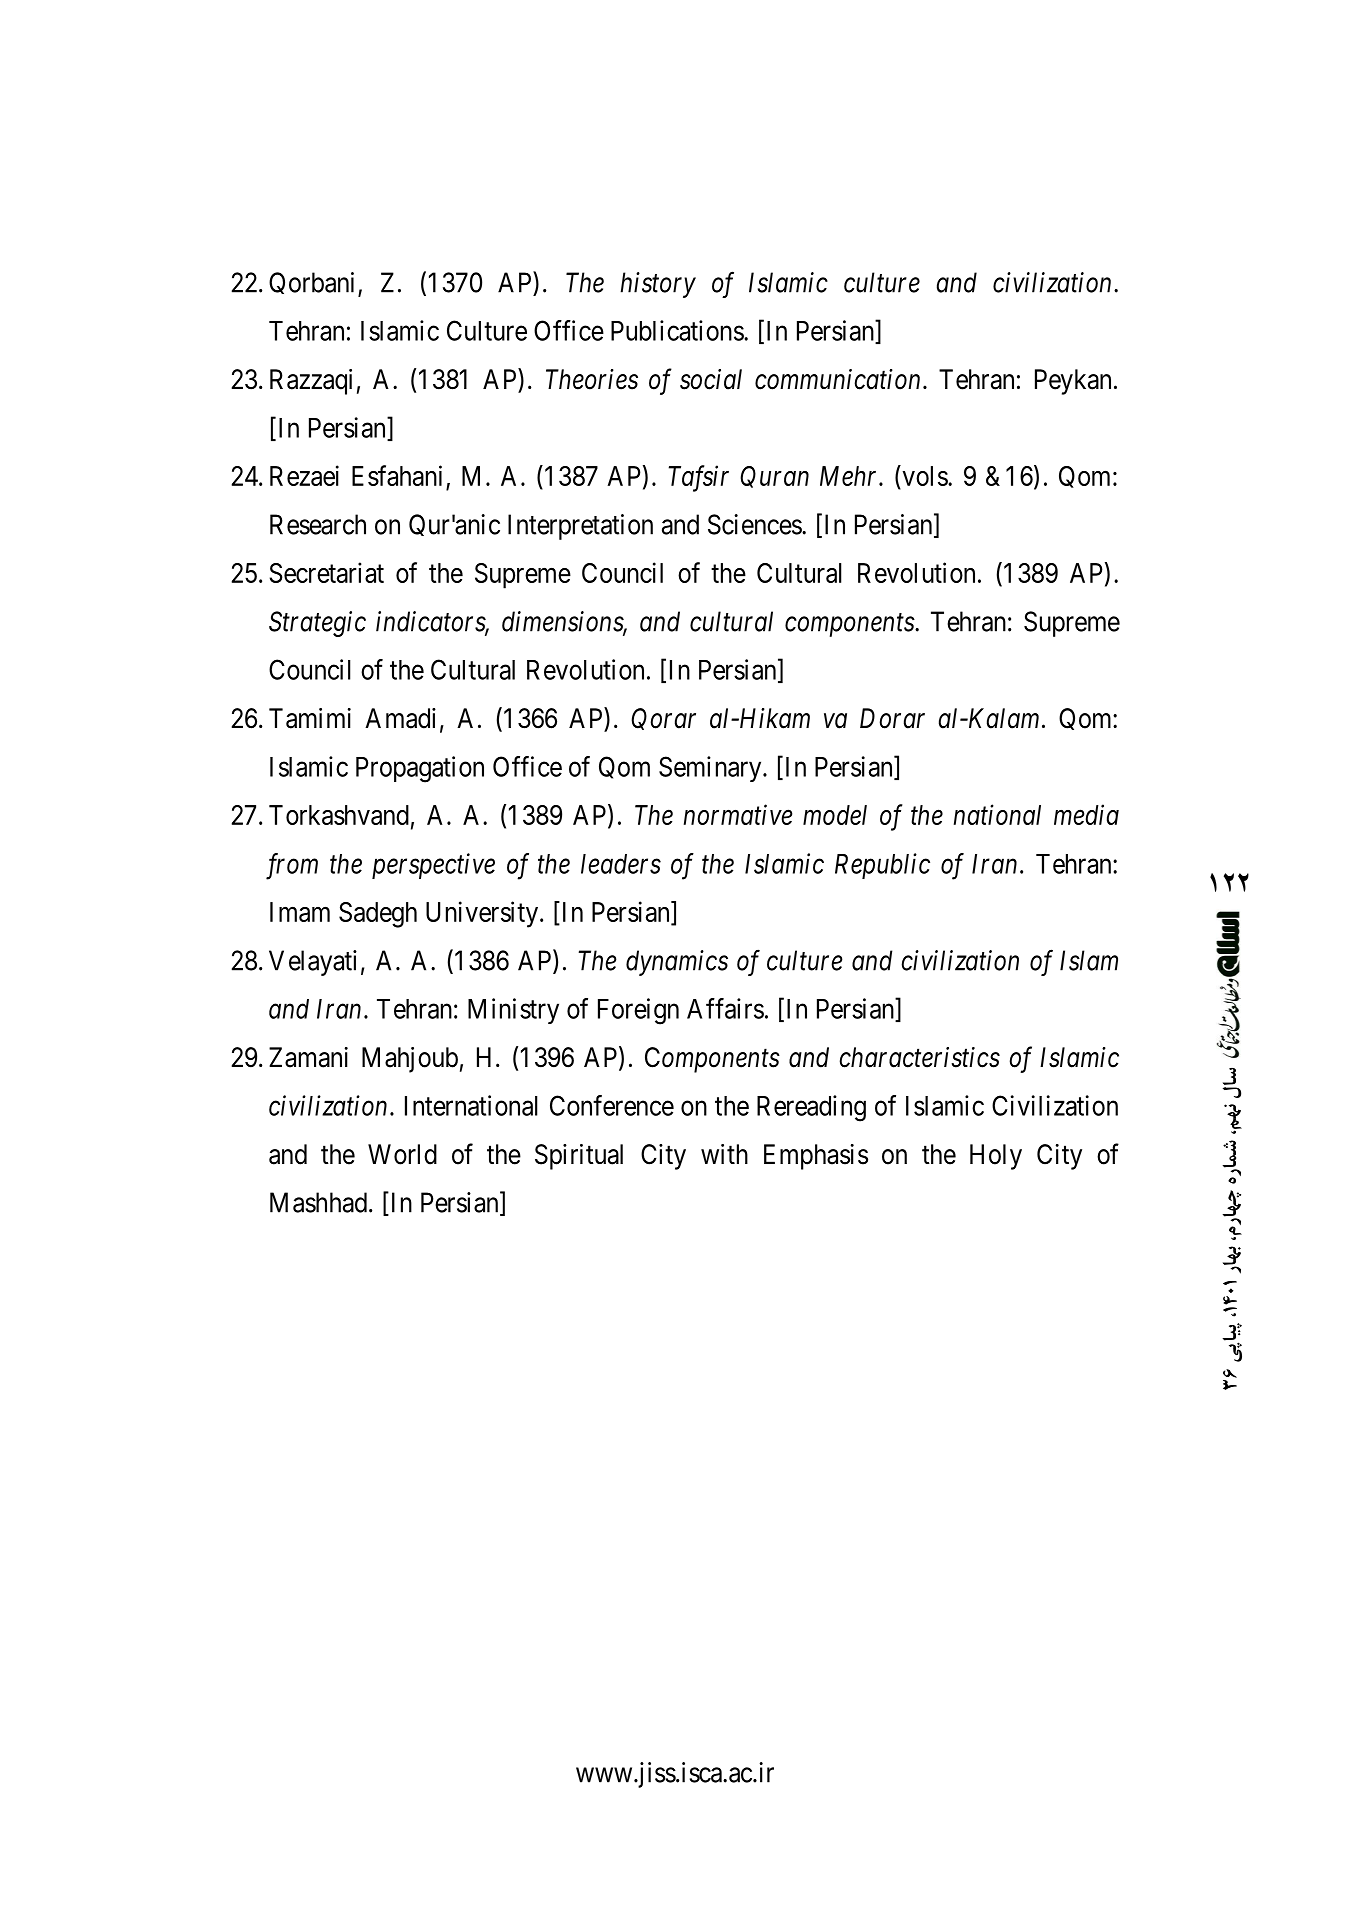 The image size is (1349, 1919). Describe the element at coordinates (592, 379) in the image. I see `Theories` at that location.
